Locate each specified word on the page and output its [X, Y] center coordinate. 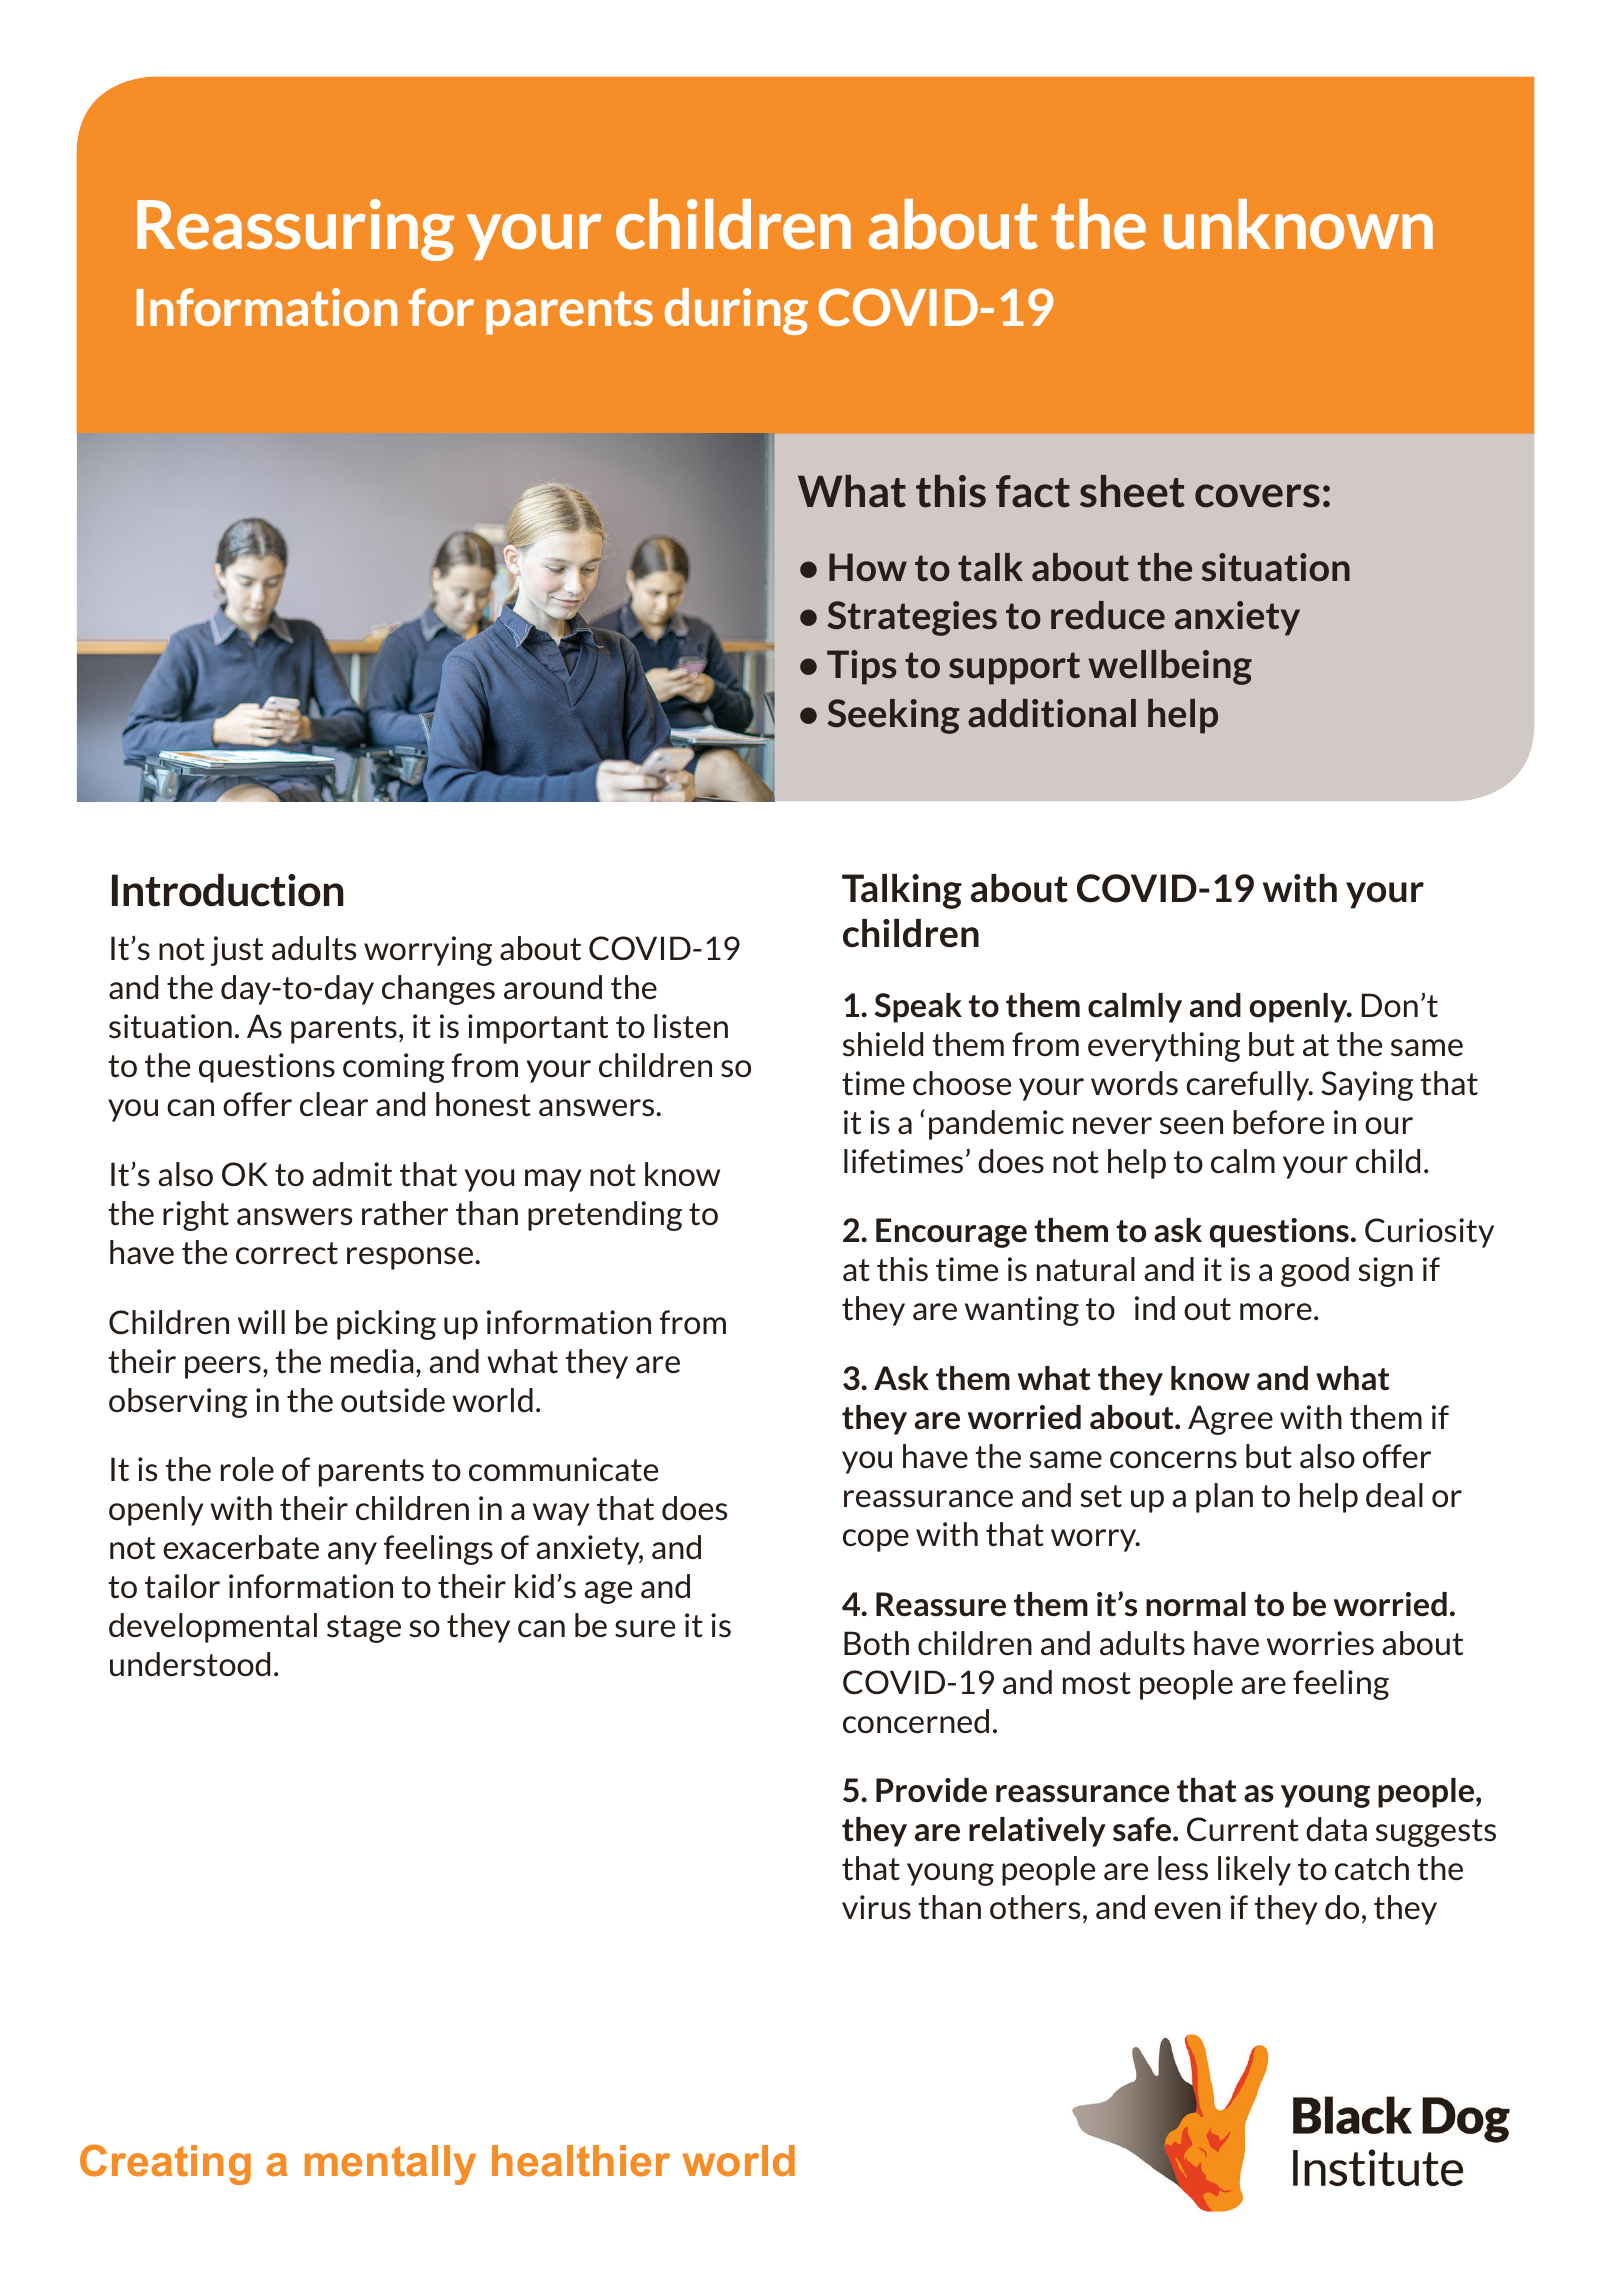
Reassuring [295, 230]
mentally [390, 2165]
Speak [918, 1008]
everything [1164, 1047]
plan [1224, 1498]
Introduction [228, 890]
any [352, 1553]
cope [876, 1540]
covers [1257, 496]
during [736, 311]
